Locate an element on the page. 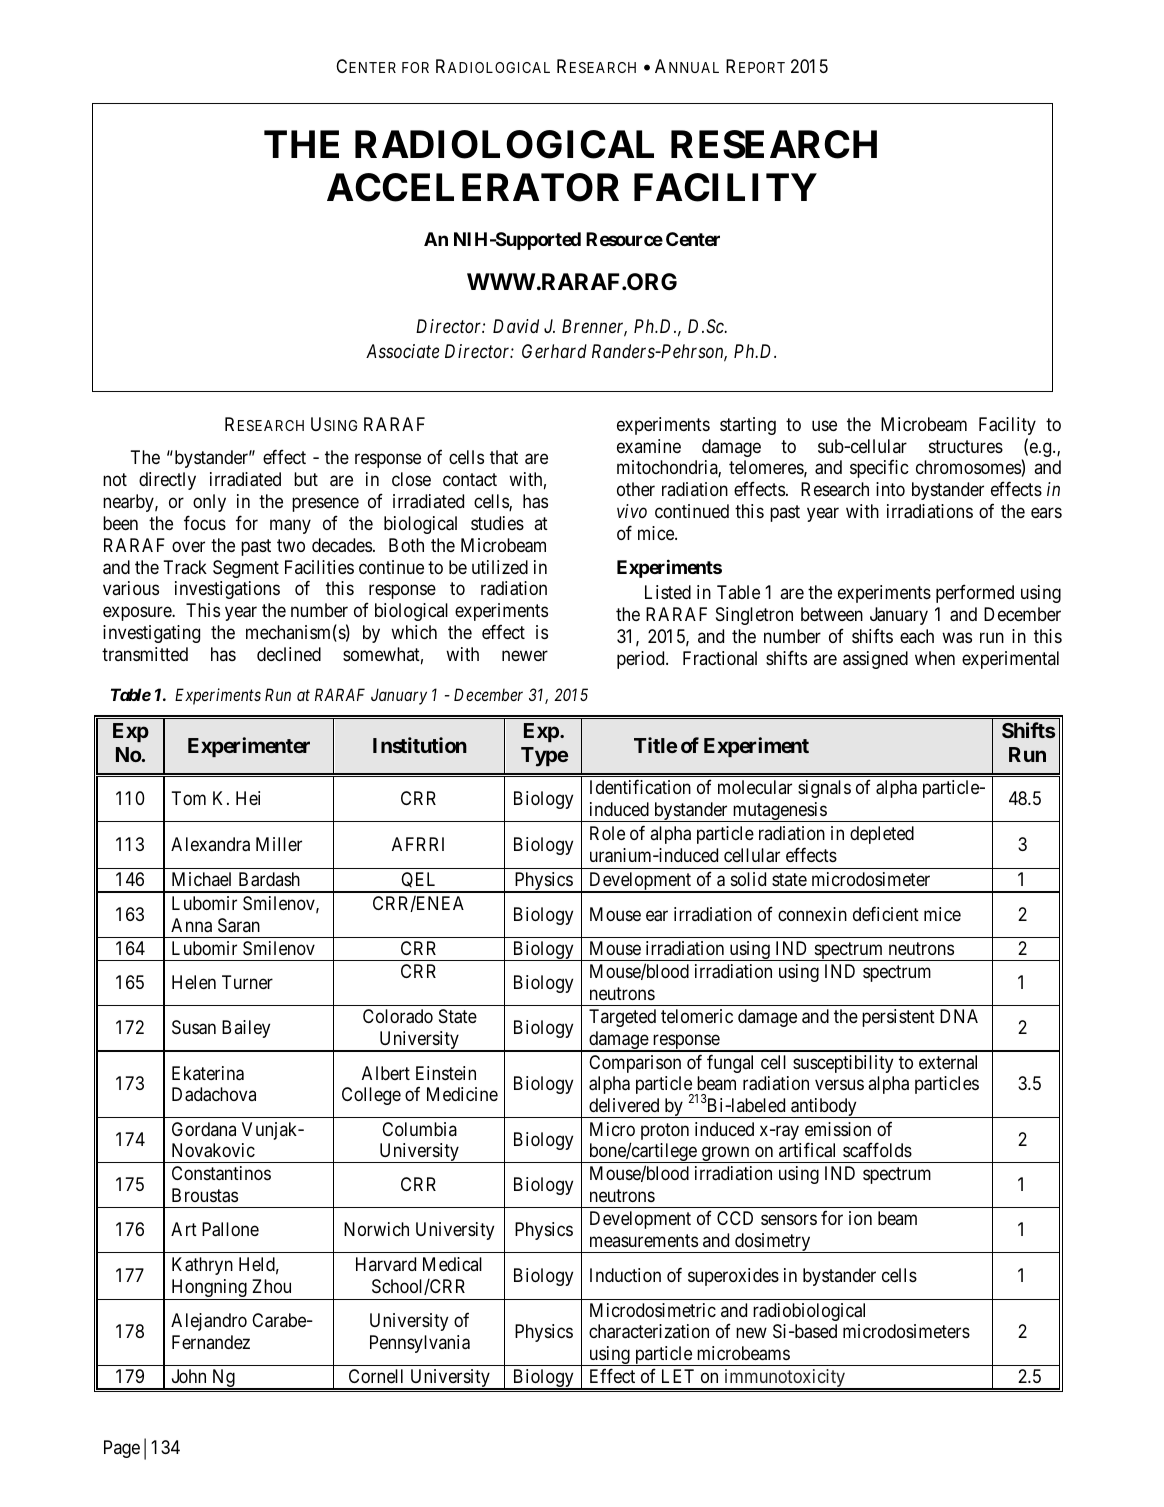 The height and width of the page is (1507, 1164). structures is located at coordinates (966, 446).
